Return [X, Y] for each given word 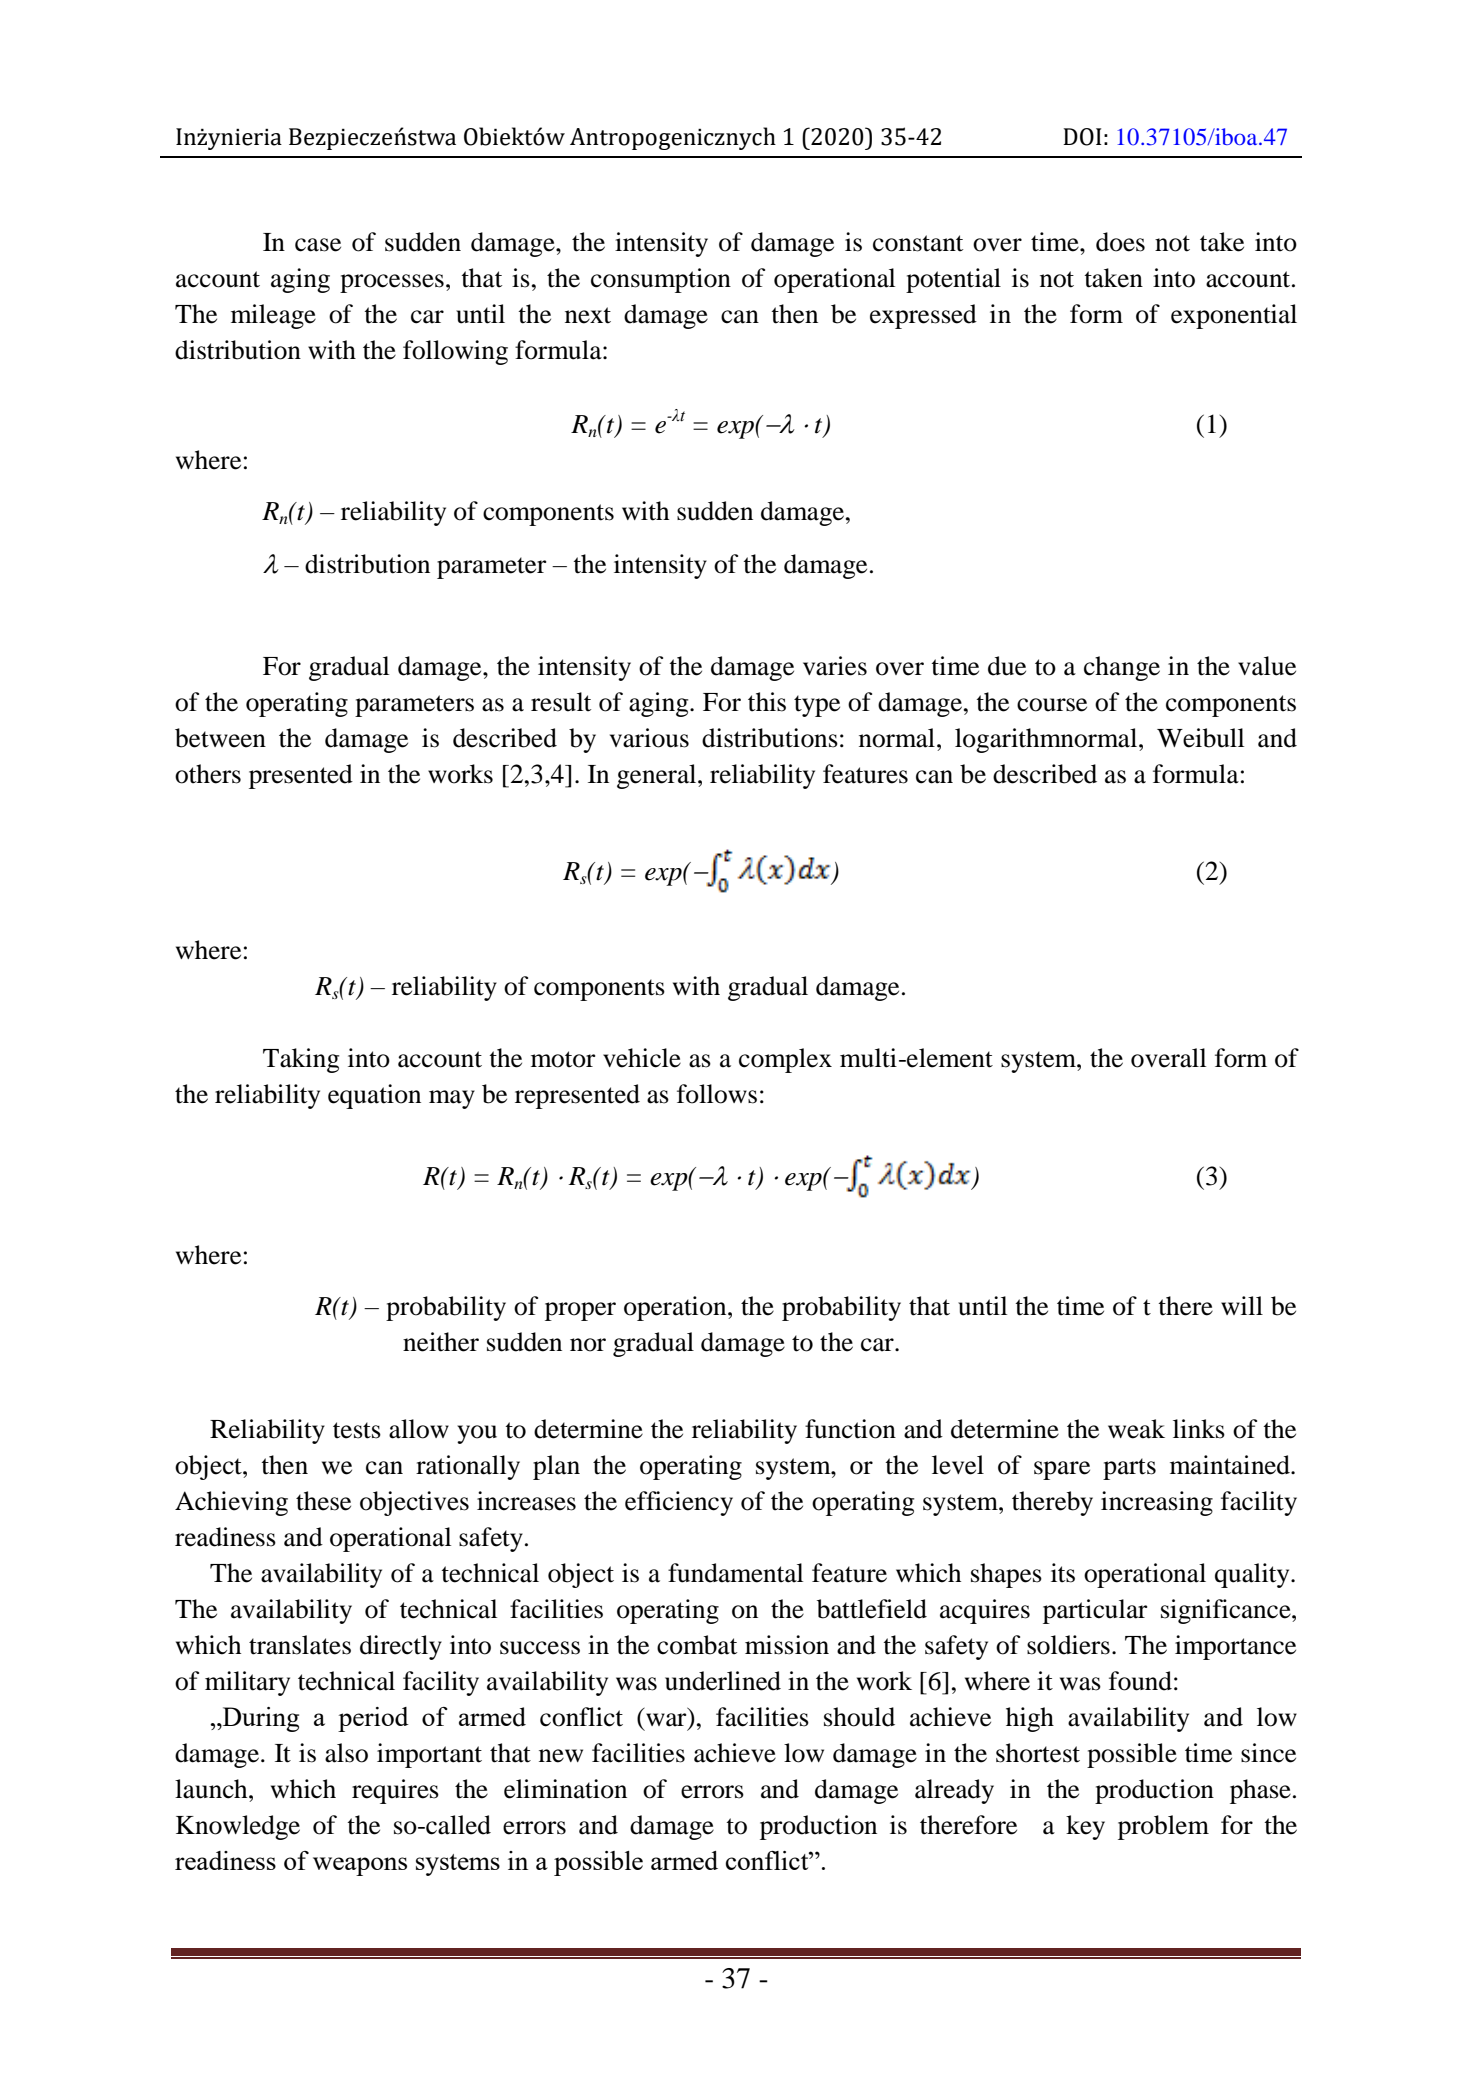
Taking [301, 1060]
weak [1136, 1429]
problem [1163, 1827]
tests [357, 1430]
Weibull [1200, 738]
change [1122, 668]
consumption [661, 280]
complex [785, 1060]
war [667, 1721]
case [318, 245]
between [220, 738]
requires [395, 1791]
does [1120, 242]
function [850, 1429]
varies [835, 666]
